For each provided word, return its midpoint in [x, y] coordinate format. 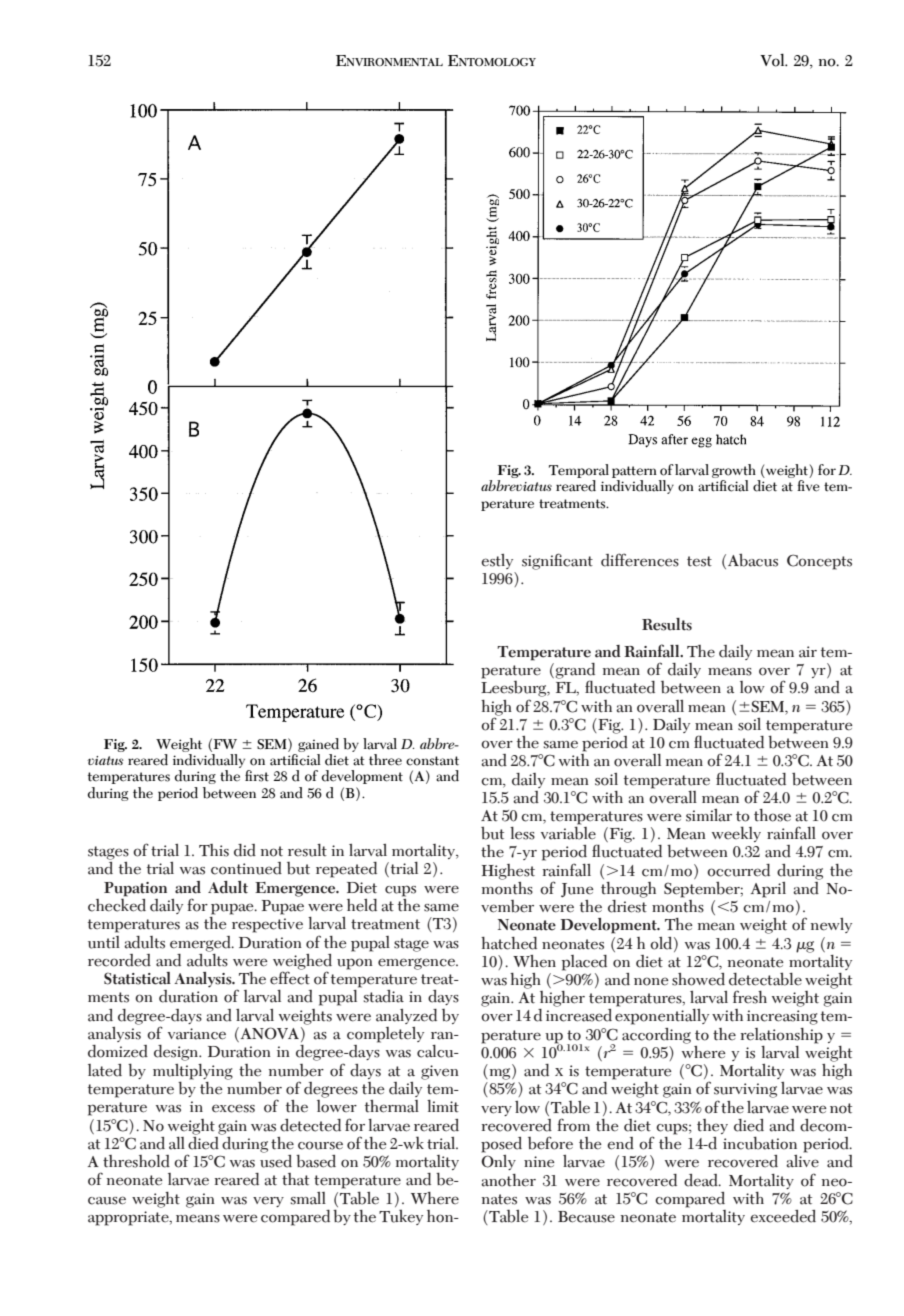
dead [702, 1180]
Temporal [579, 471]
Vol [773, 60]
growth [735, 472]
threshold [136, 1161]
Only [498, 1162]
